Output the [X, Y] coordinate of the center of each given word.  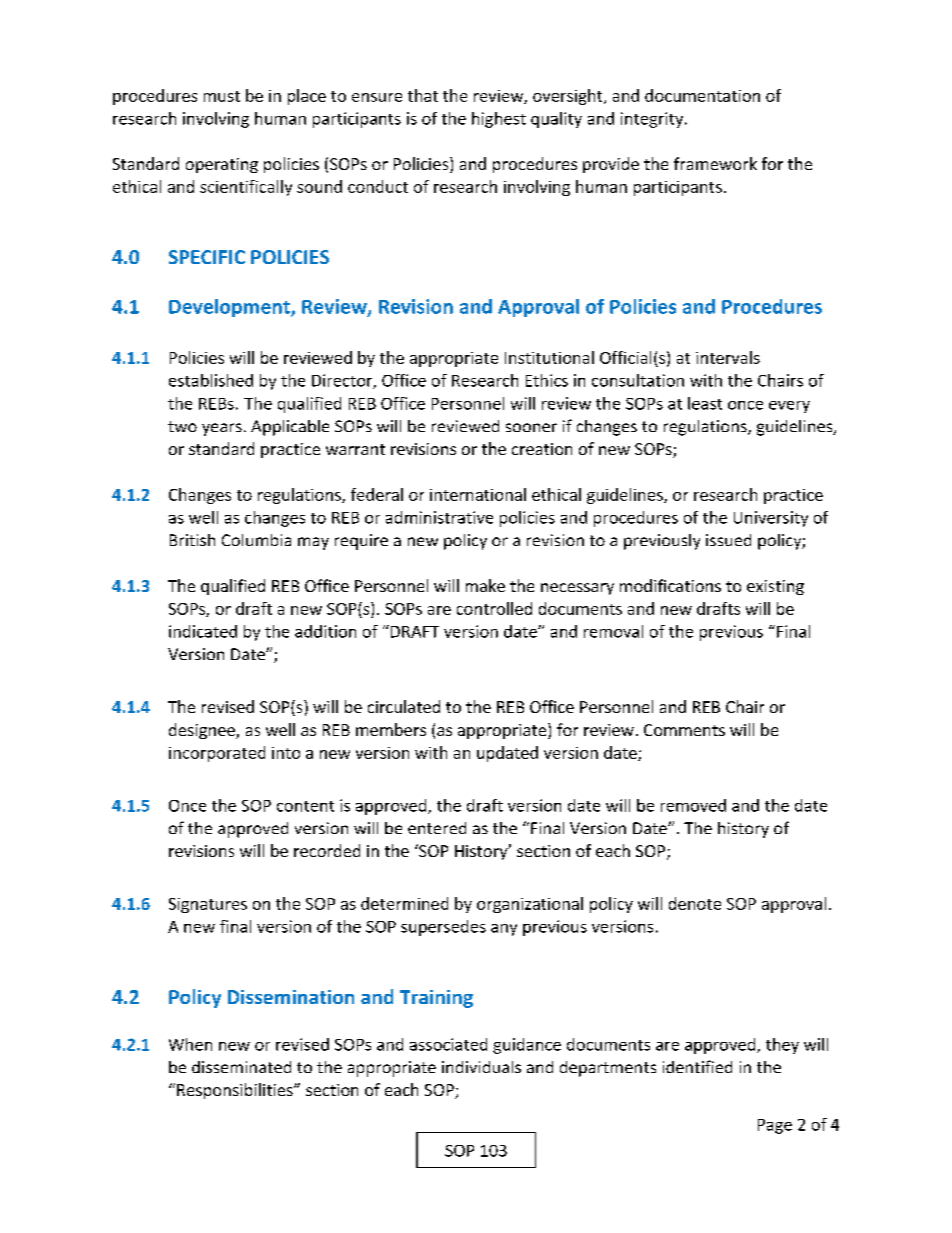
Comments [684, 730]
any [504, 930]
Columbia [256, 540]
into [286, 753]
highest [499, 120]
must [222, 96]
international [478, 494]
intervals [728, 357]
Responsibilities [236, 1091]
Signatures [208, 905]
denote [695, 903]
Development [230, 308]
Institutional [549, 357]
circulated [404, 706]
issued [728, 540]
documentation [702, 95]
